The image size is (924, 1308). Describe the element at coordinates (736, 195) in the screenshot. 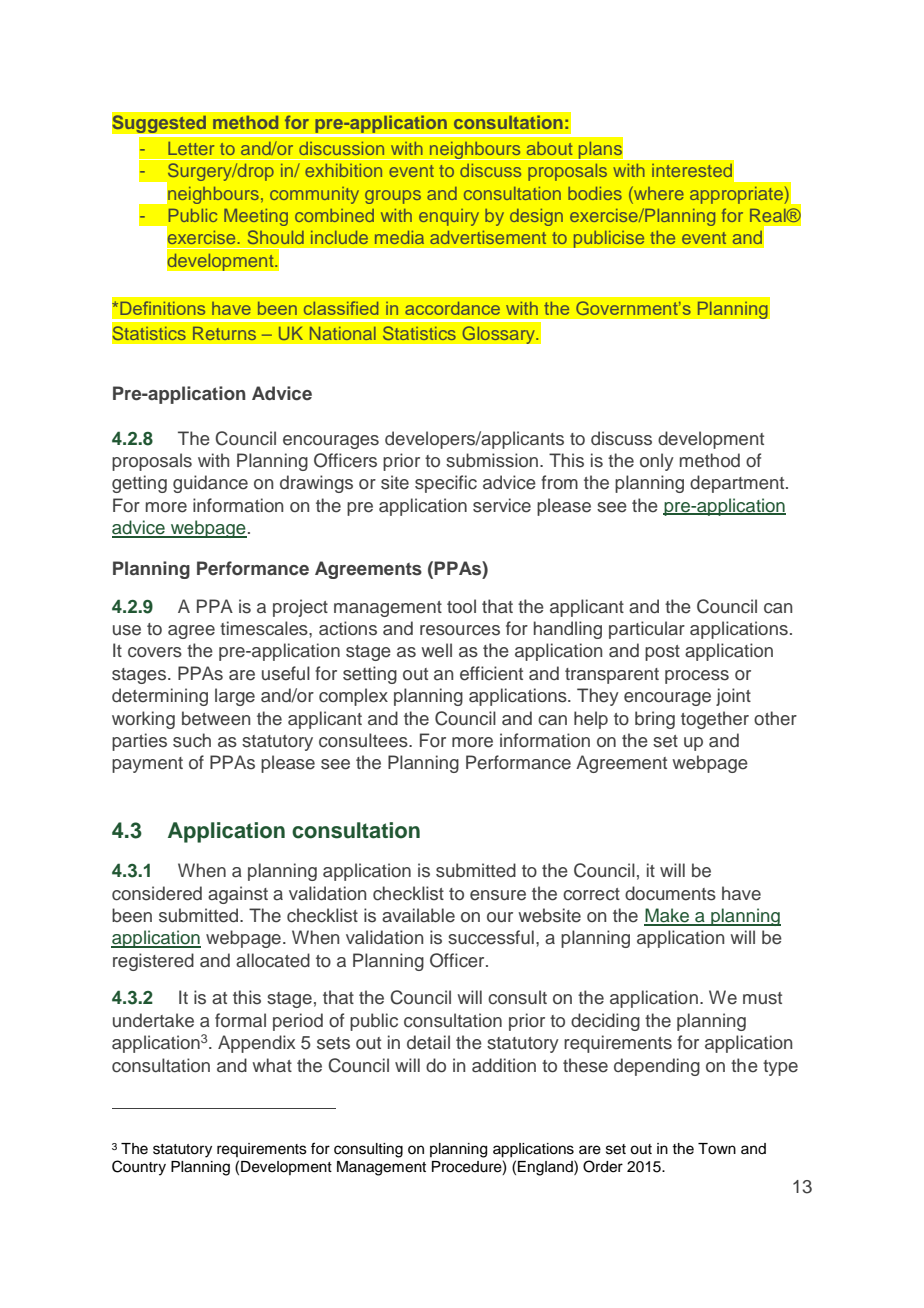

I see `appropriate` at that location.
